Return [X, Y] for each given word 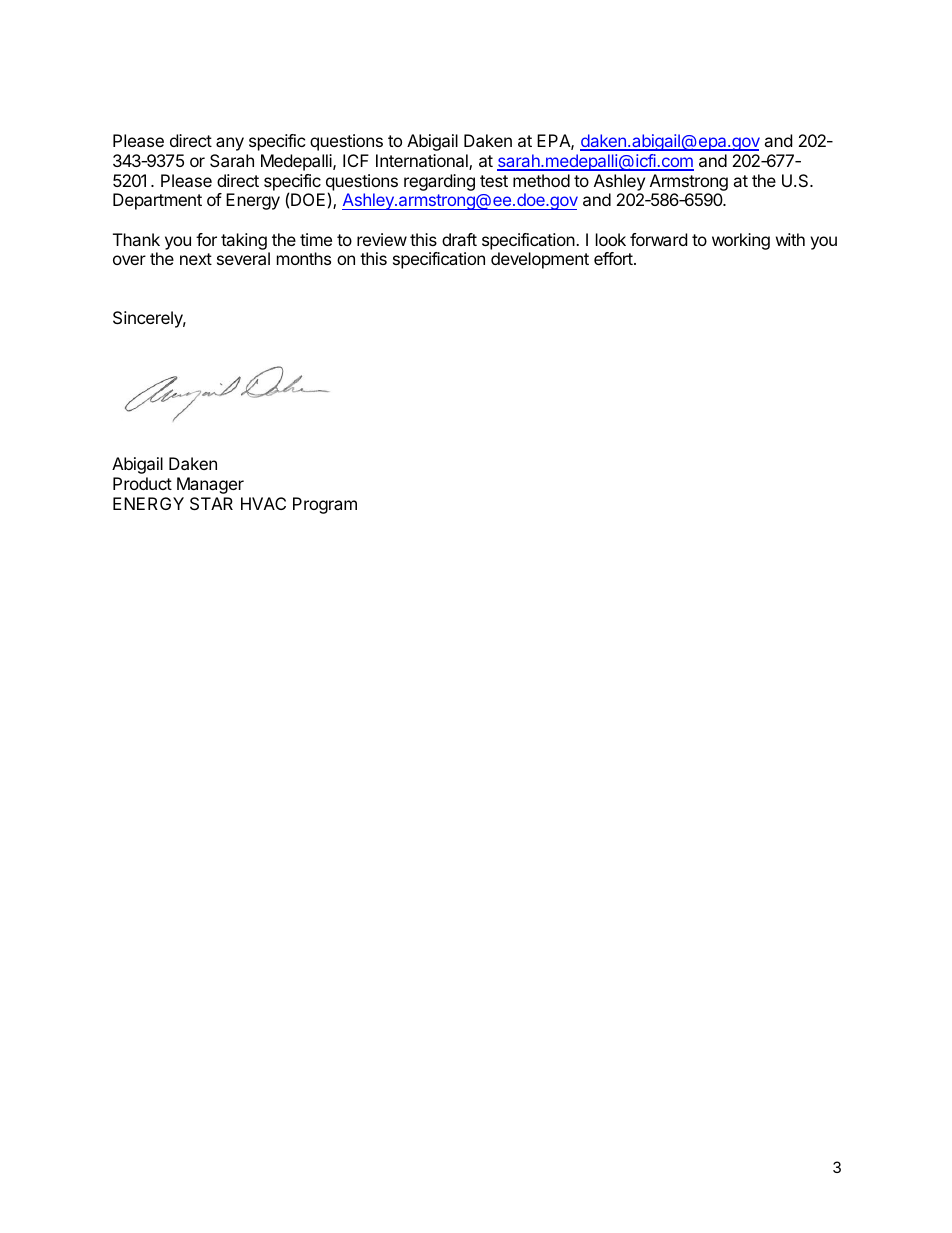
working [741, 241]
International [423, 162]
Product [142, 483]
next [196, 259]
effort [614, 258]
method [541, 180]
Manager [210, 485]
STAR [211, 503]
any [230, 144]
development [540, 260]
